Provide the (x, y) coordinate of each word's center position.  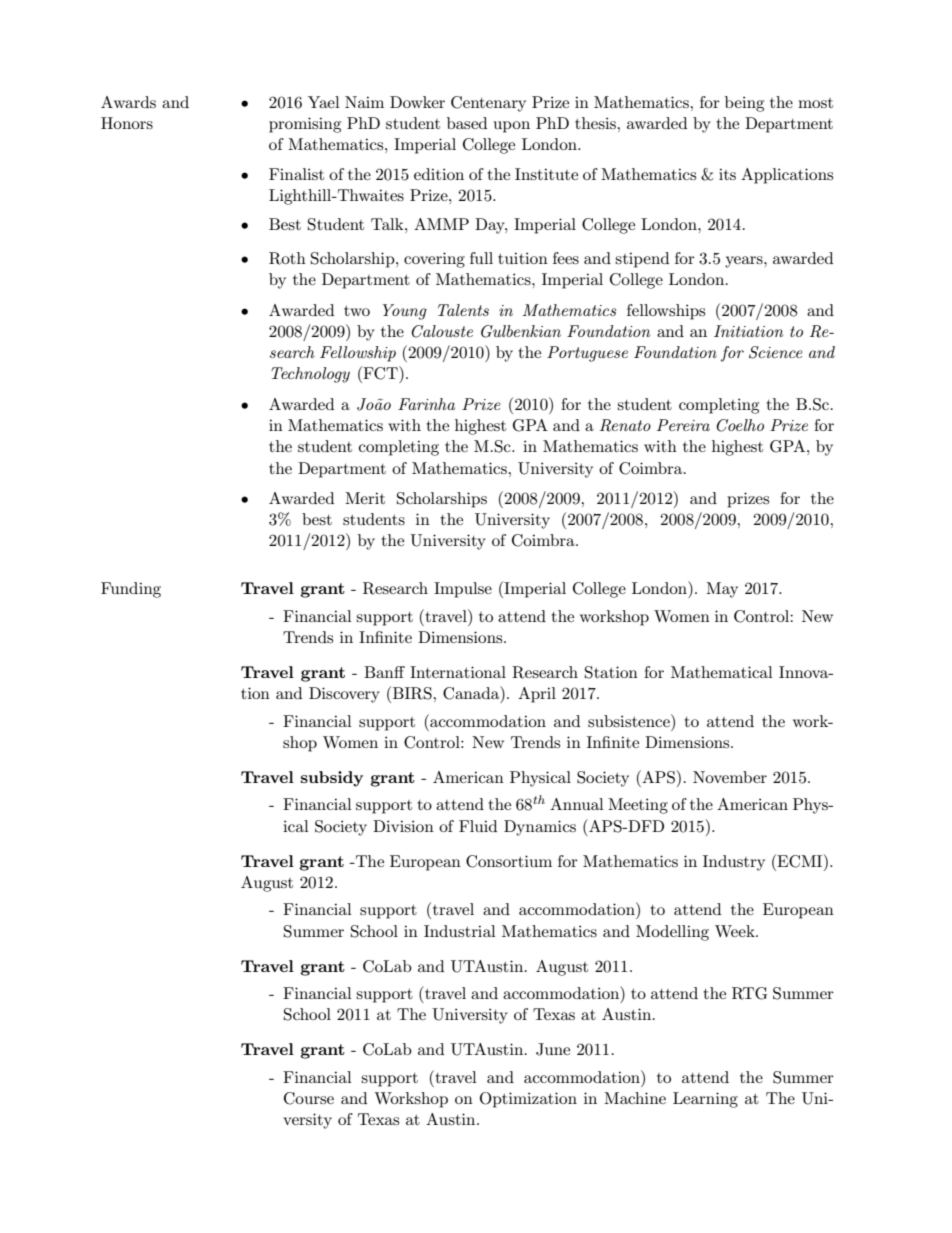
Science (776, 352)
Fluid (478, 826)
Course (309, 1098)
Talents (463, 310)
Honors (127, 123)
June (553, 1049)
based (467, 123)
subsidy (332, 779)
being (744, 104)
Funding (131, 590)
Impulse (463, 590)
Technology (310, 375)
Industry (734, 863)
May (722, 590)
